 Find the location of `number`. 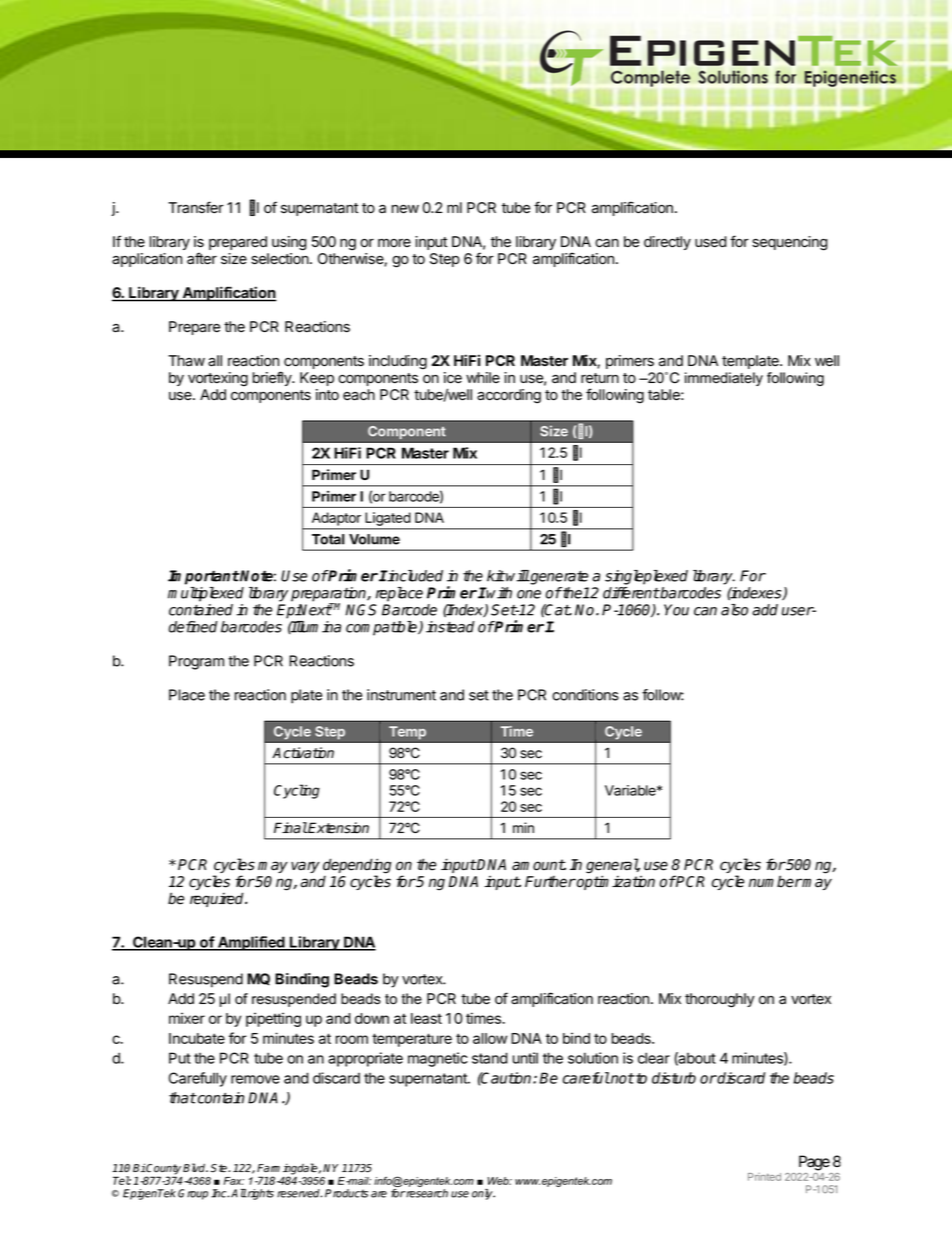

number is located at coordinates (775, 881).
